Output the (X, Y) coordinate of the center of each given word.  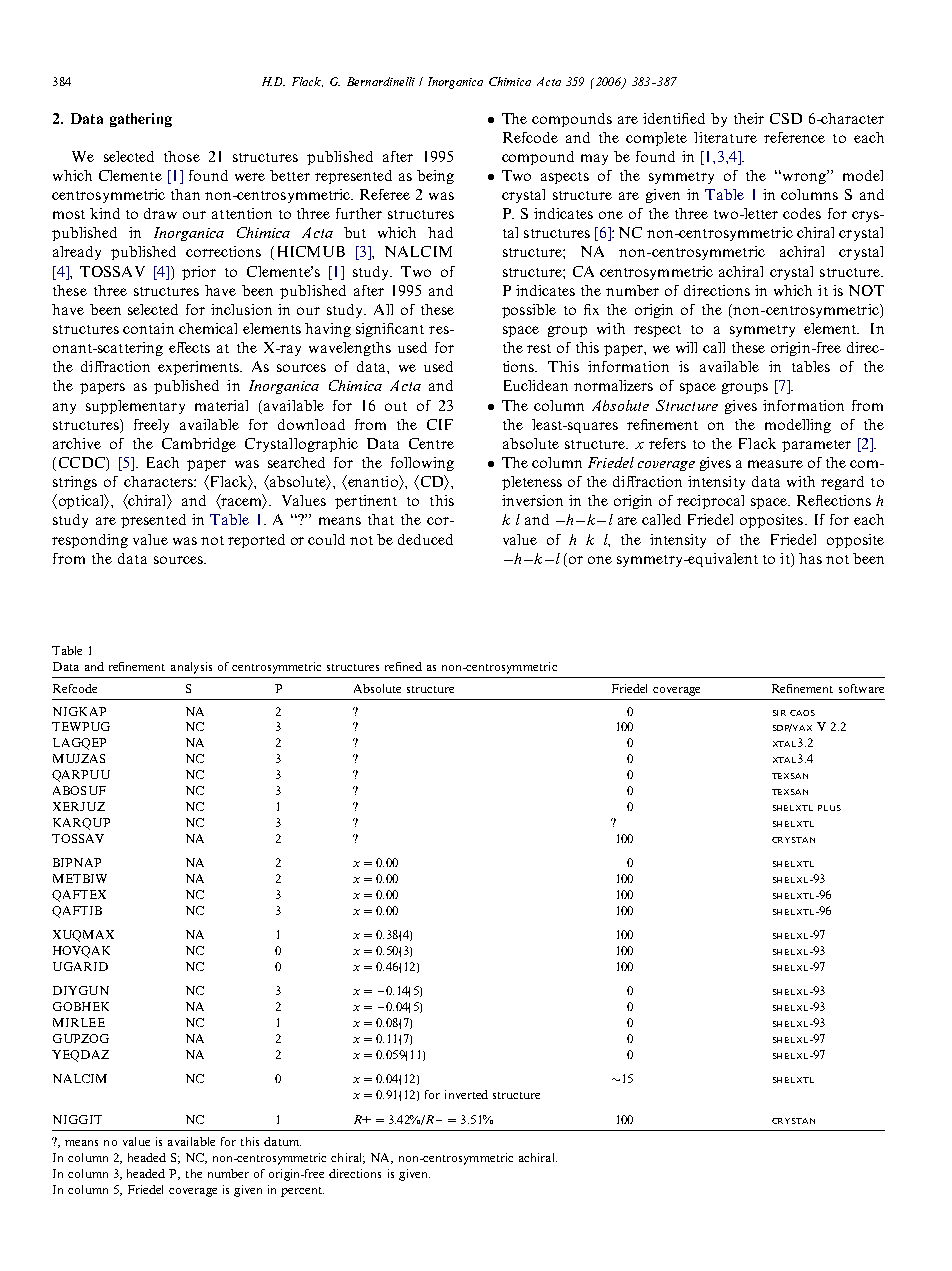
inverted (466, 1094)
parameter (816, 446)
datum (282, 1141)
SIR (779, 713)
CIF (440, 424)
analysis (191, 668)
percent (302, 1192)
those (182, 156)
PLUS (829, 808)
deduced (425, 539)
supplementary (135, 407)
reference (794, 137)
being (435, 177)
